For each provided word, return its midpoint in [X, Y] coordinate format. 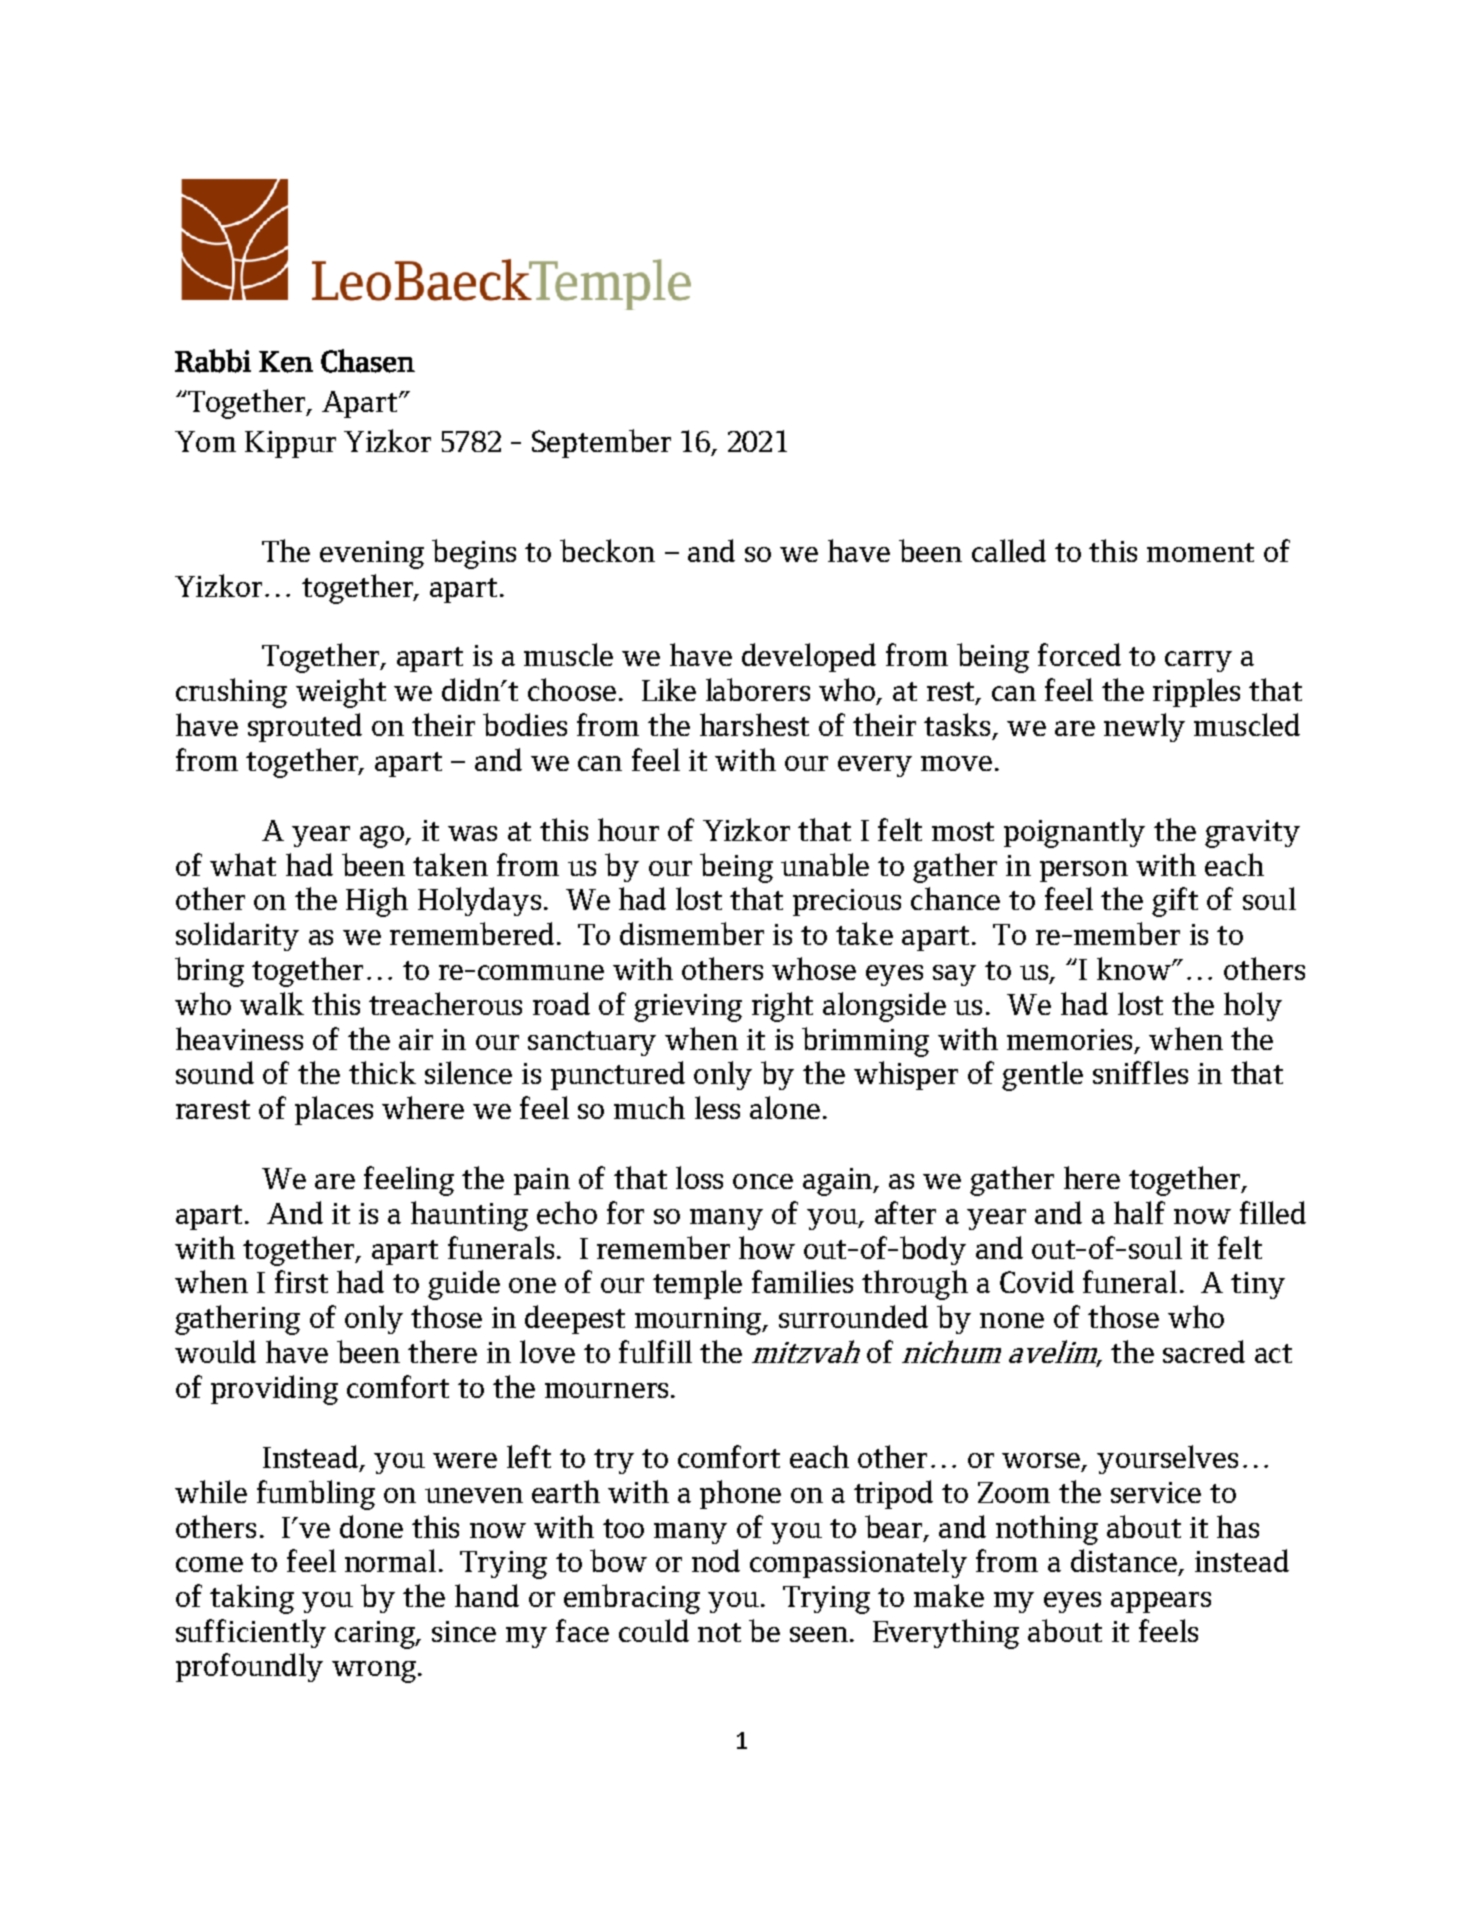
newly [1144, 727]
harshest [754, 724]
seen [819, 1634]
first [301, 1281]
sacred [1204, 1351]
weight [341, 693]
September [601, 443]
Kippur [290, 444]
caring [376, 1635]
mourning [699, 1321]
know [1135, 968]
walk [272, 1003]
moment [1200, 552]
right [782, 1007]
